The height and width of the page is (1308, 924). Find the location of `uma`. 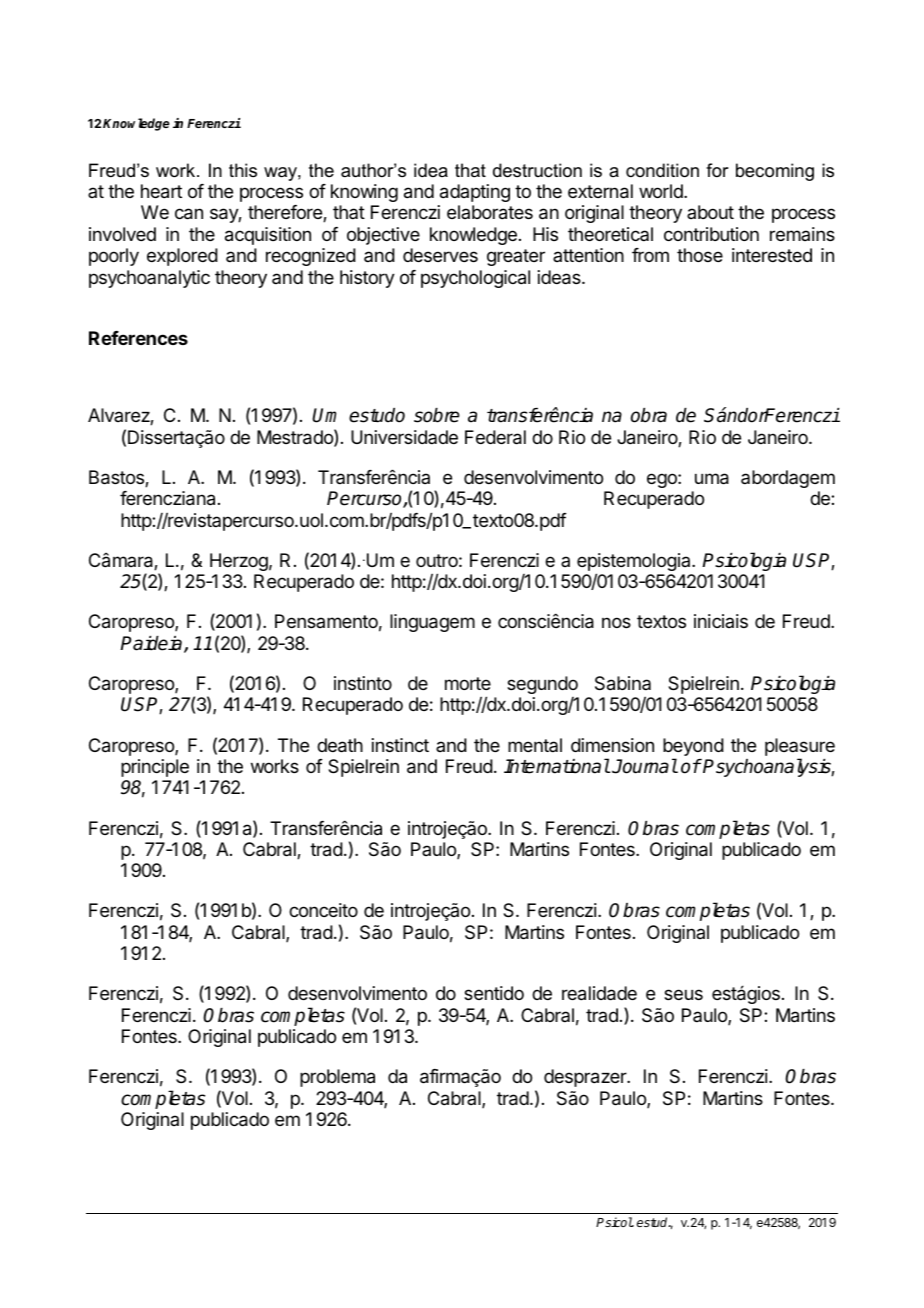

uma is located at coordinates (712, 479).
